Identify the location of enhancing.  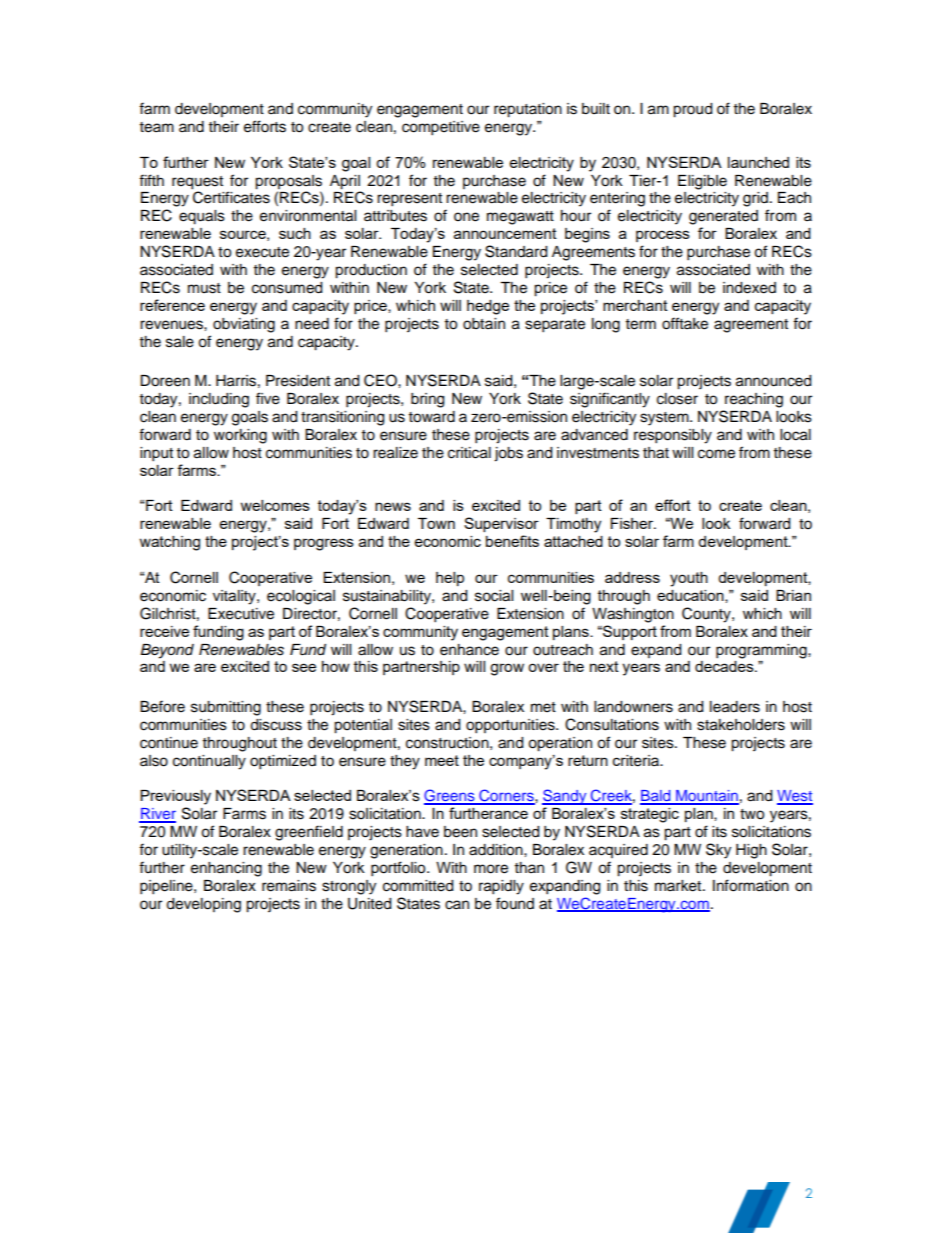
(226, 869).
